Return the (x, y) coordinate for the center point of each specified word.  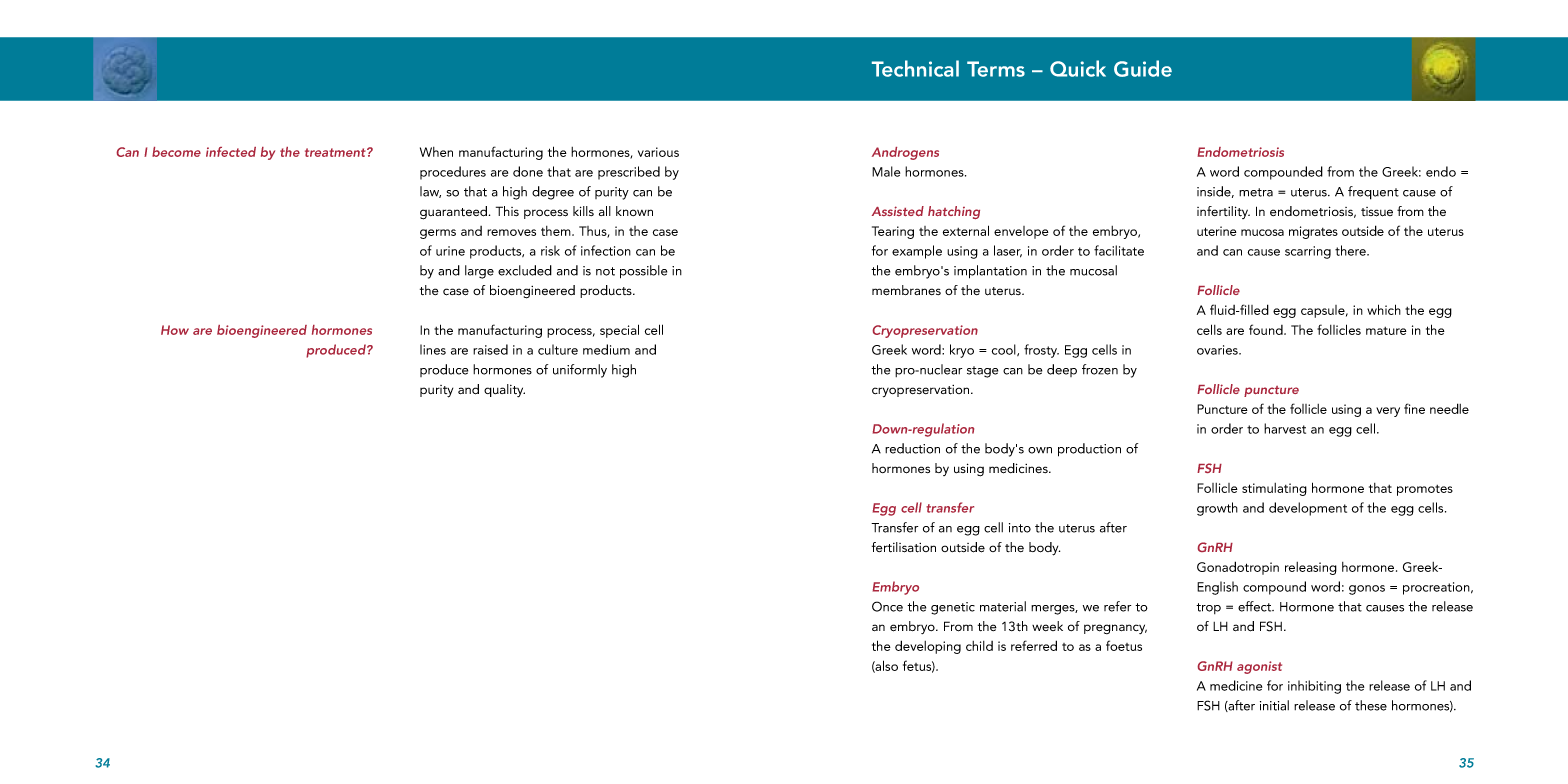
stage (982, 372)
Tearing (893, 232)
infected (231, 152)
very (1388, 412)
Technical (915, 68)
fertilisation (904, 547)
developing (928, 647)
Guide (1143, 68)
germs (438, 234)
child (979, 646)
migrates (1313, 232)
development (1308, 509)
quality (504, 390)
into (1020, 528)
